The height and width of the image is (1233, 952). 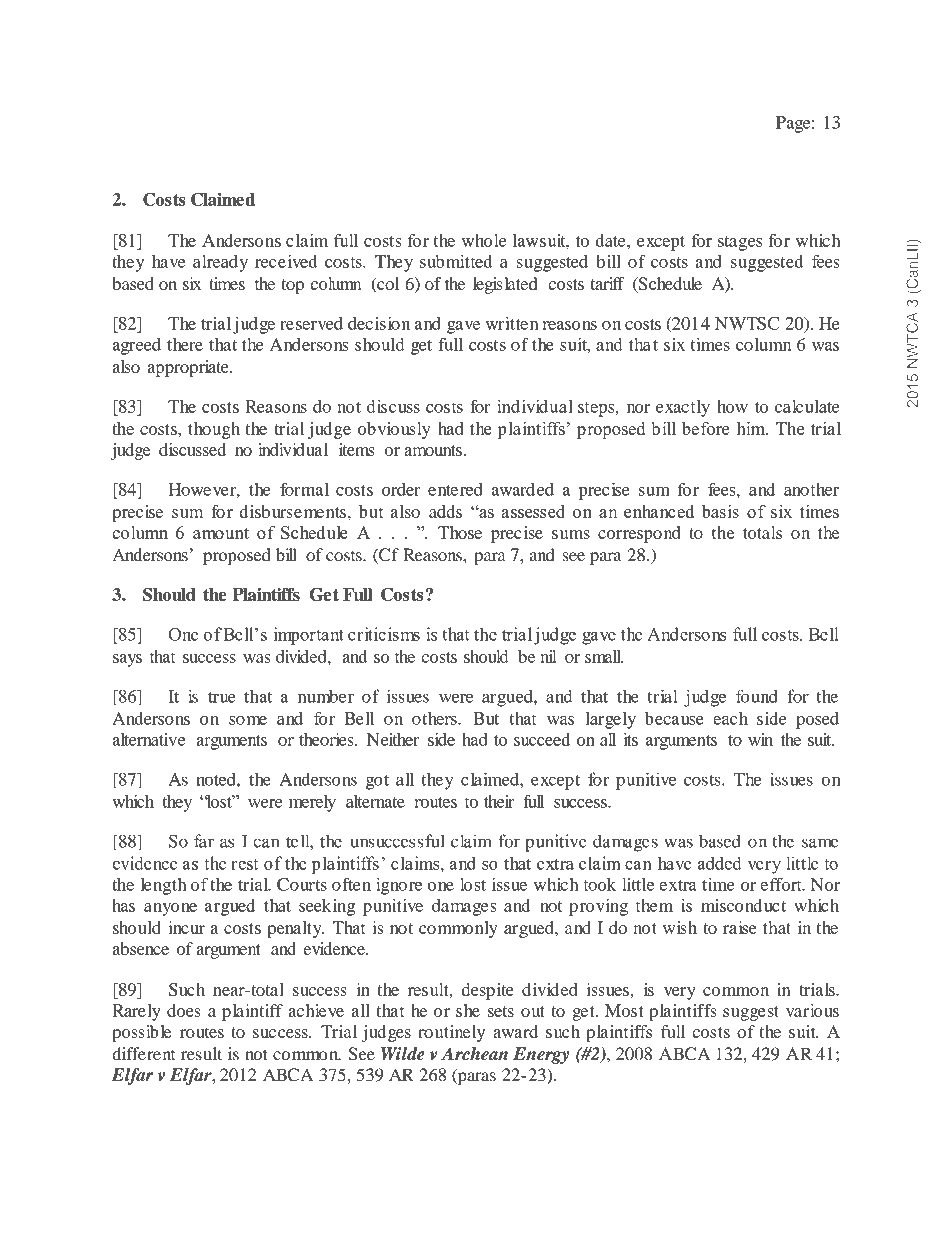 I want to click on does, so click(x=184, y=1010).
